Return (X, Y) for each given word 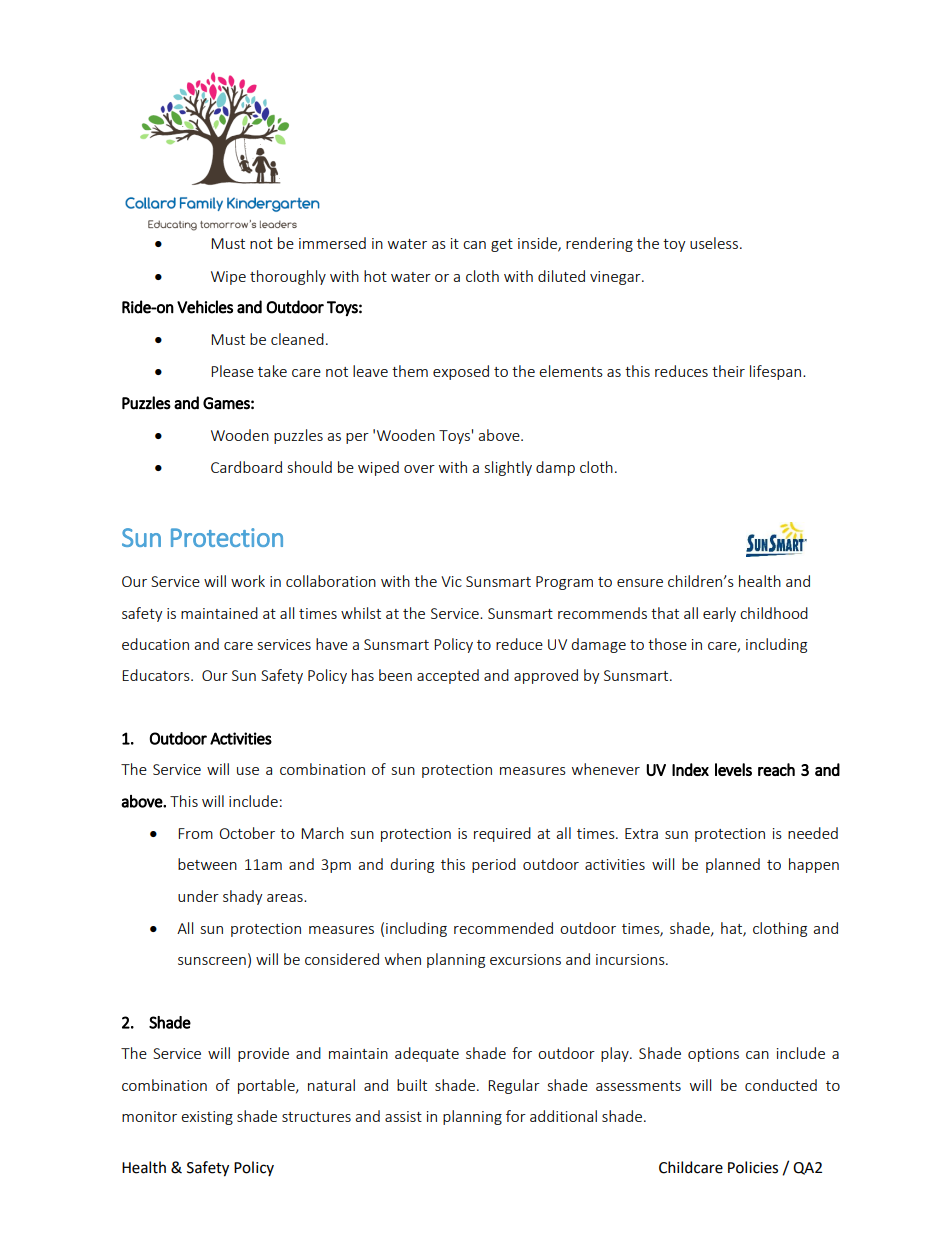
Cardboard (246, 467)
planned (733, 865)
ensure (640, 583)
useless (715, 243)
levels (733, 769)
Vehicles (205, 307)
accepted (448, 676)
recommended (503, 928)
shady (243, 897)
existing (207, 1118)
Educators (157, 675)
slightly (508, 468)
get (502, 245)
